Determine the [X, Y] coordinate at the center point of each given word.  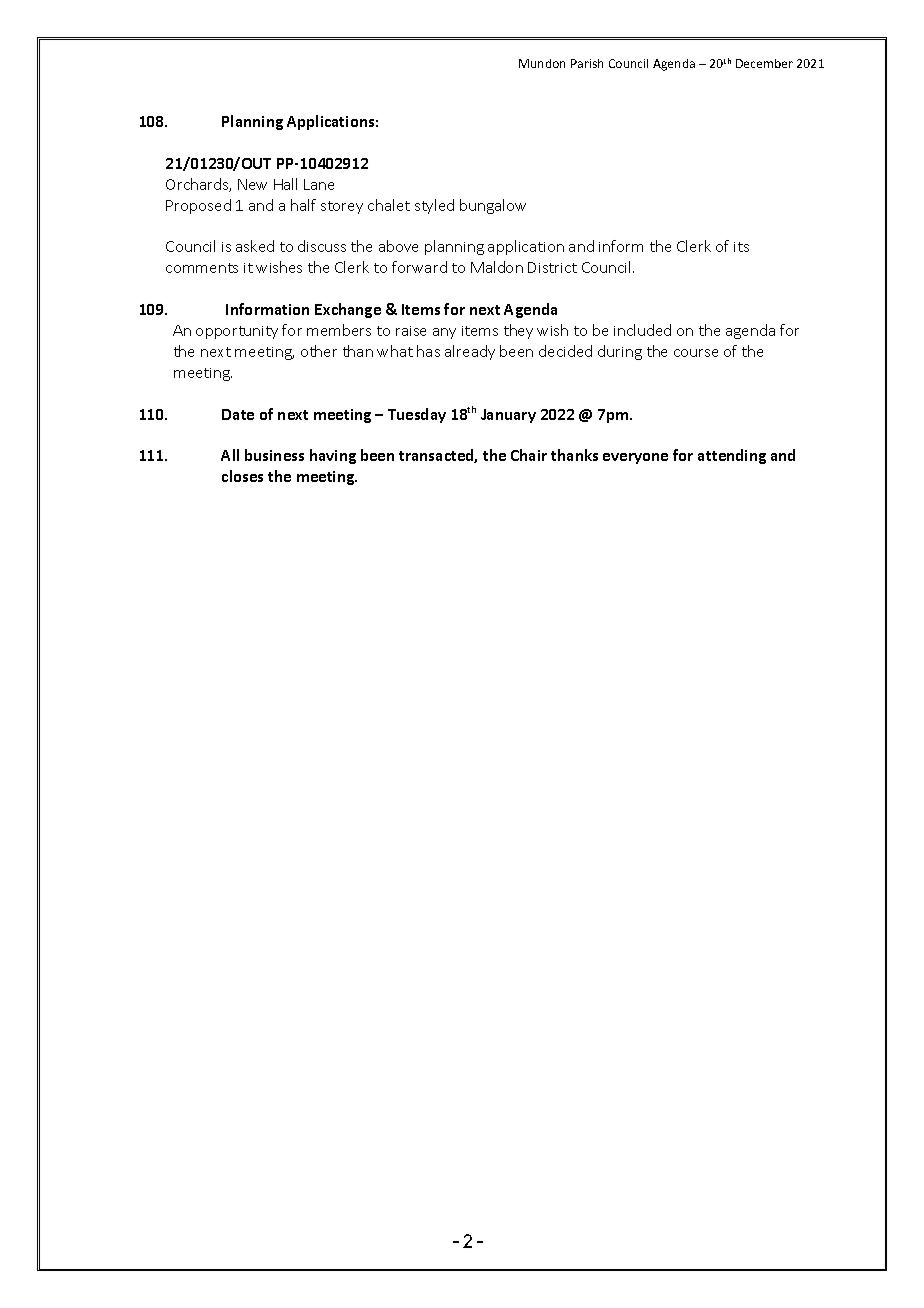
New [252, 184]
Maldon [497, 267]
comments [202, 268]
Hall [285, 184]
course [696, 353]
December [764, 63]
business [274, 455]
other [319, 351]
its [741, 247]
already [470, 352]
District [552, 267]
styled [434, 206]
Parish [587, 63]
